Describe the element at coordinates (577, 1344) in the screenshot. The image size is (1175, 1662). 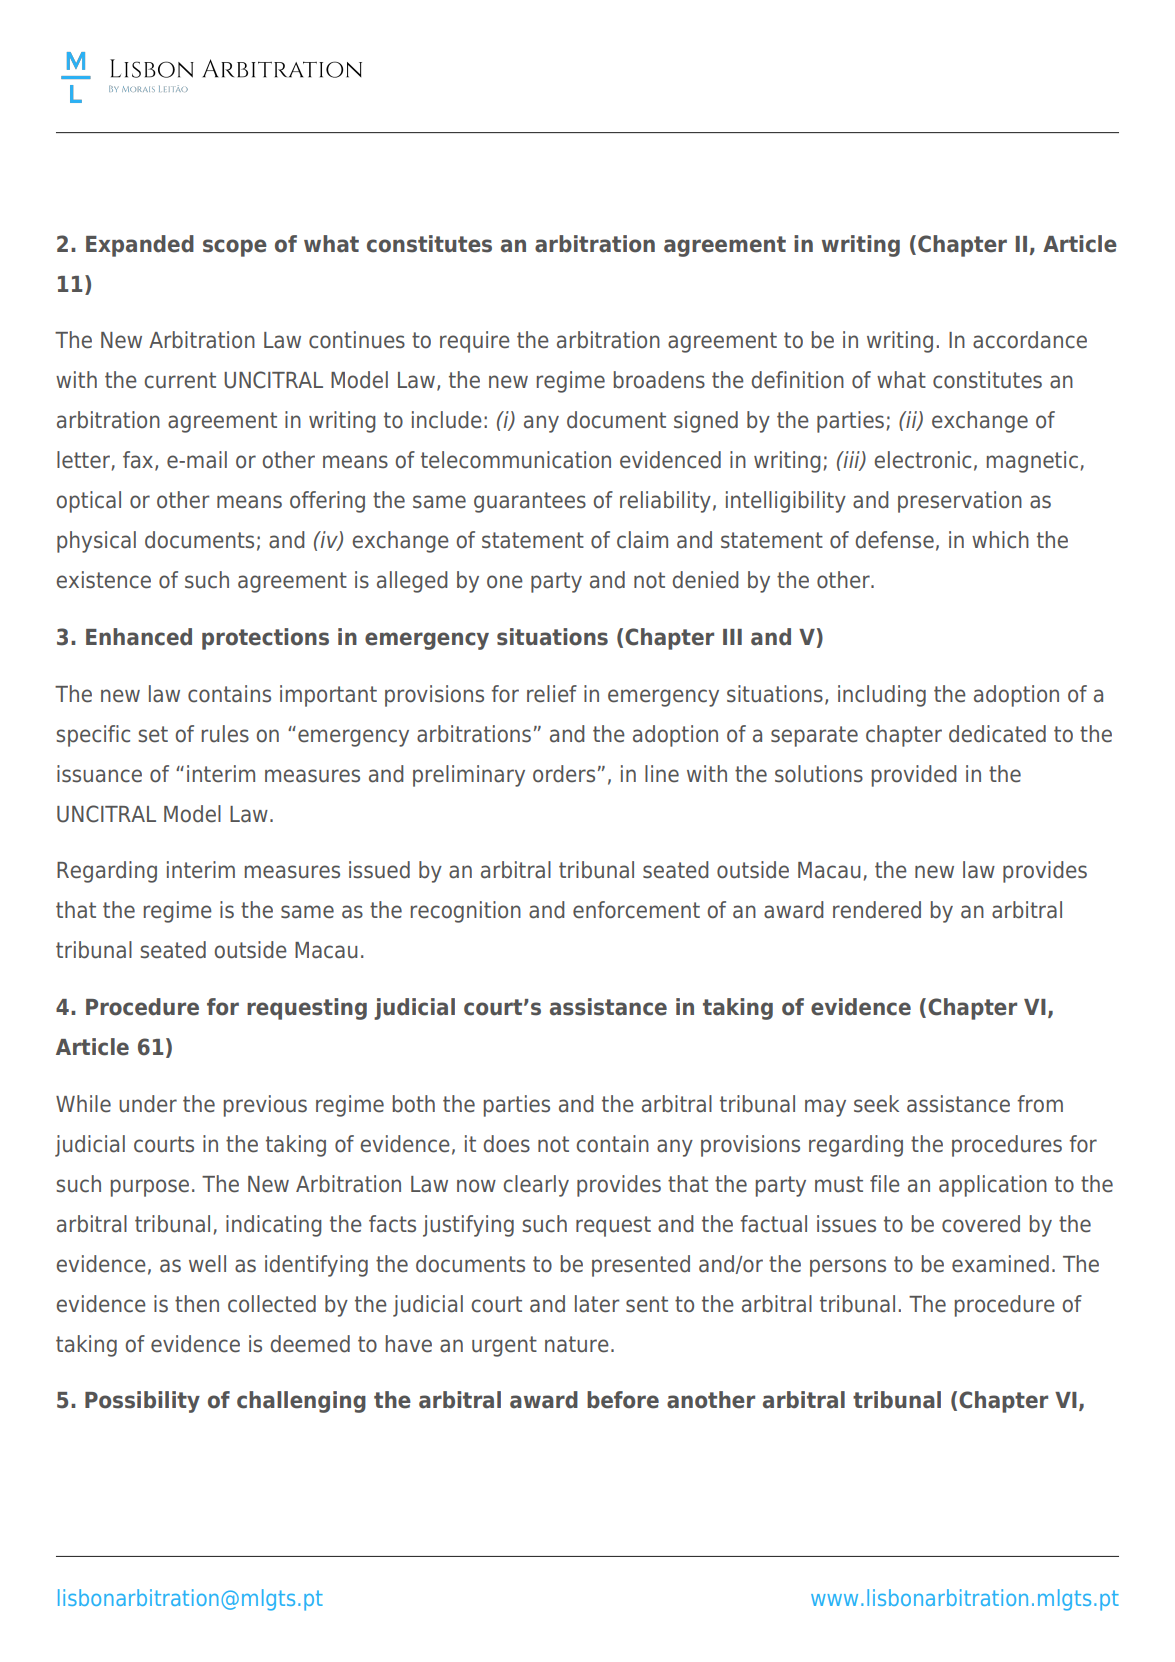
I see `nature` at that location.
